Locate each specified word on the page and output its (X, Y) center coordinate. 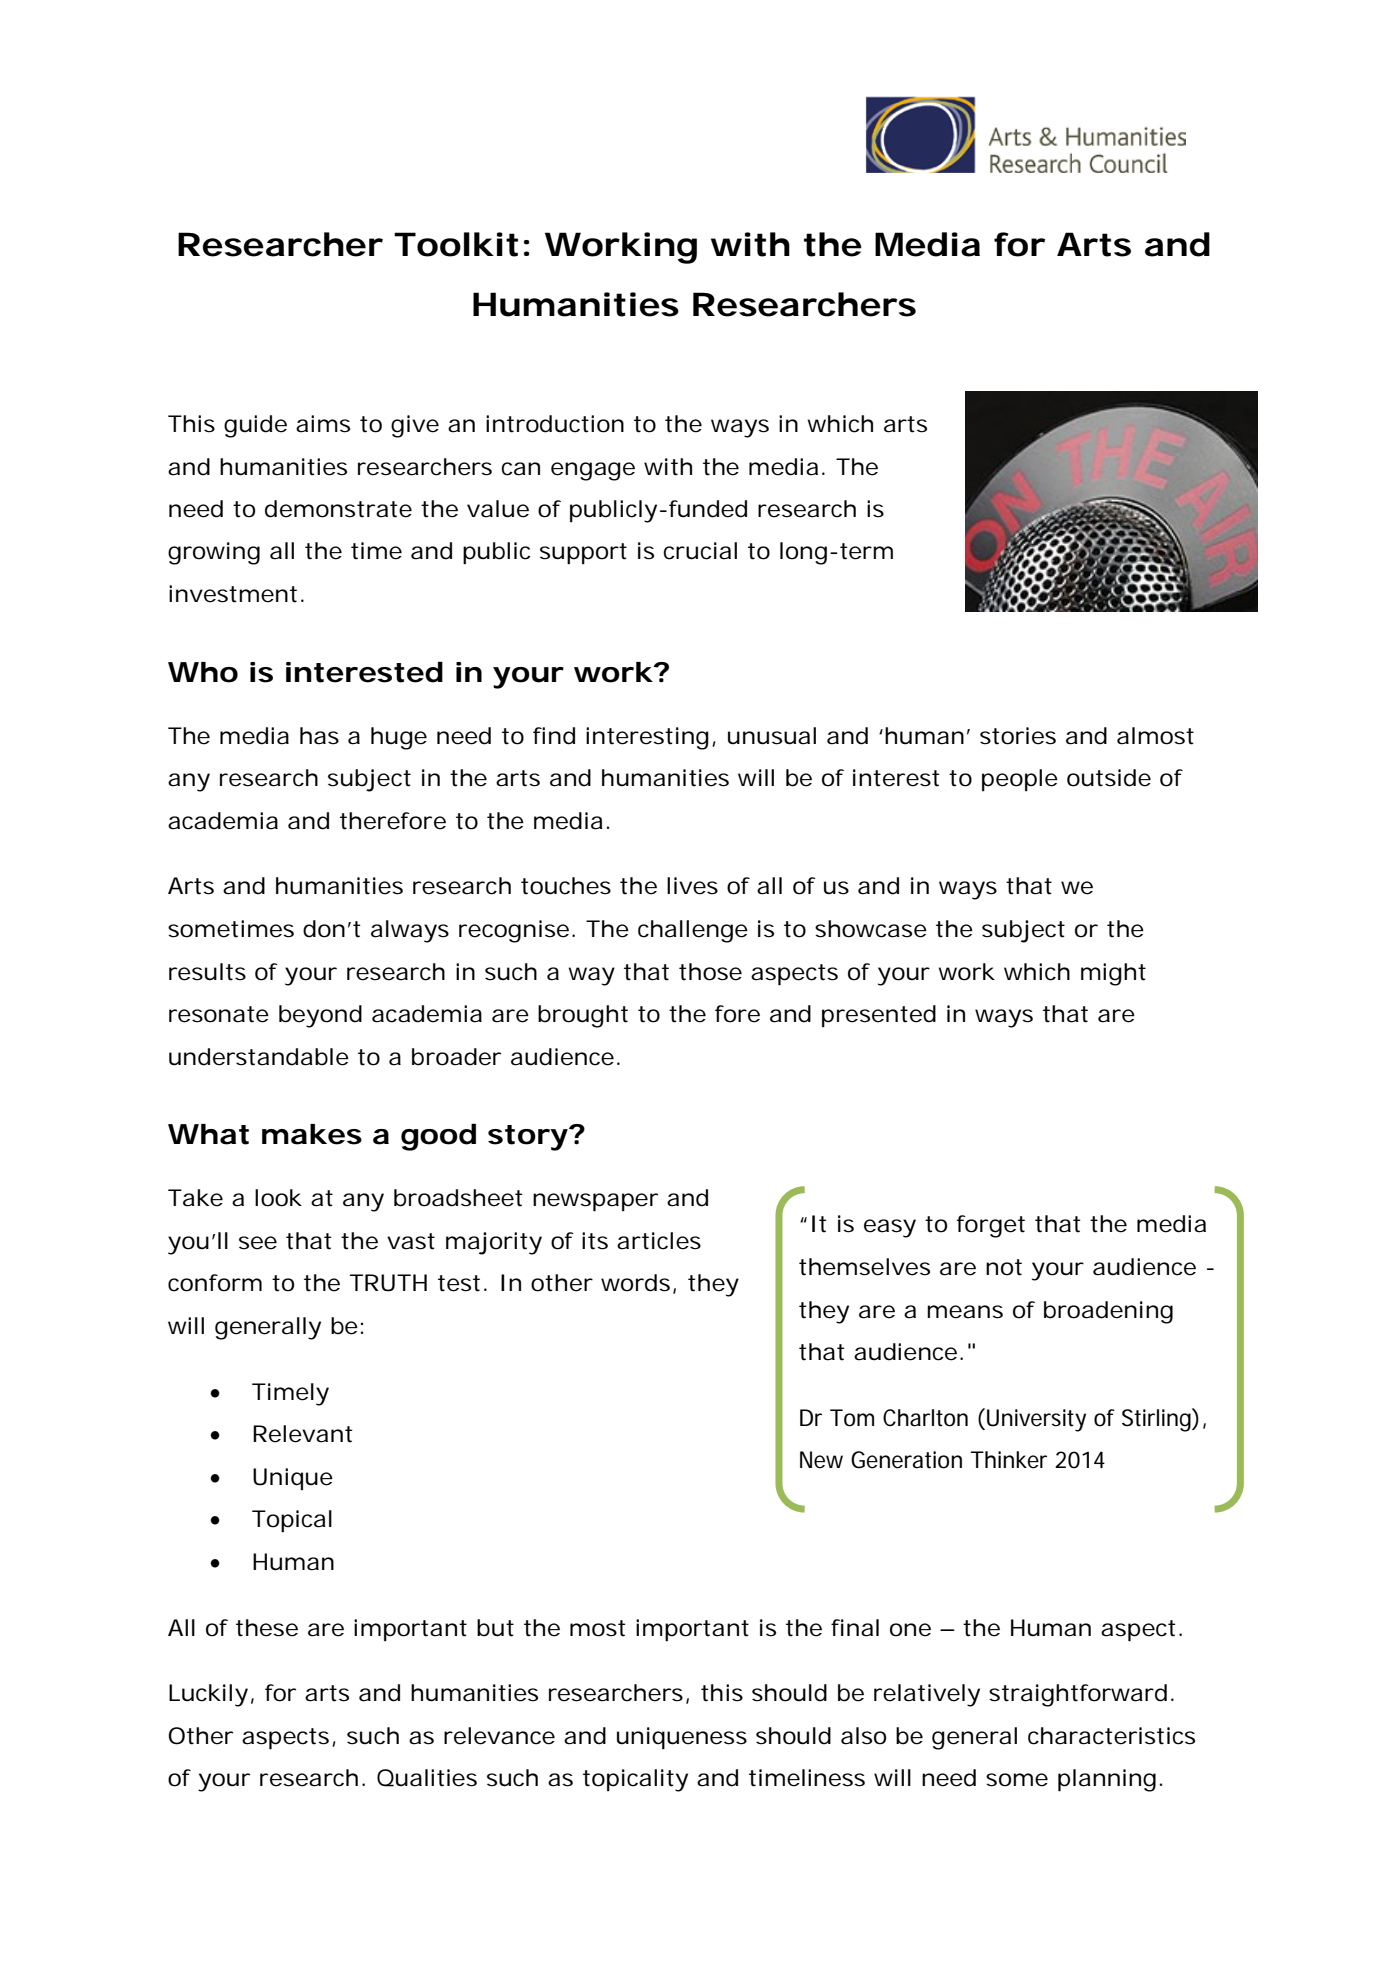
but (495, 1628)
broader (456, 1057)
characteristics (1111, 1736)
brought (583, 1016)
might (1113, 974)
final (855, 1628)
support (583, 553)
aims (323, 424)
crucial (700, 551)
